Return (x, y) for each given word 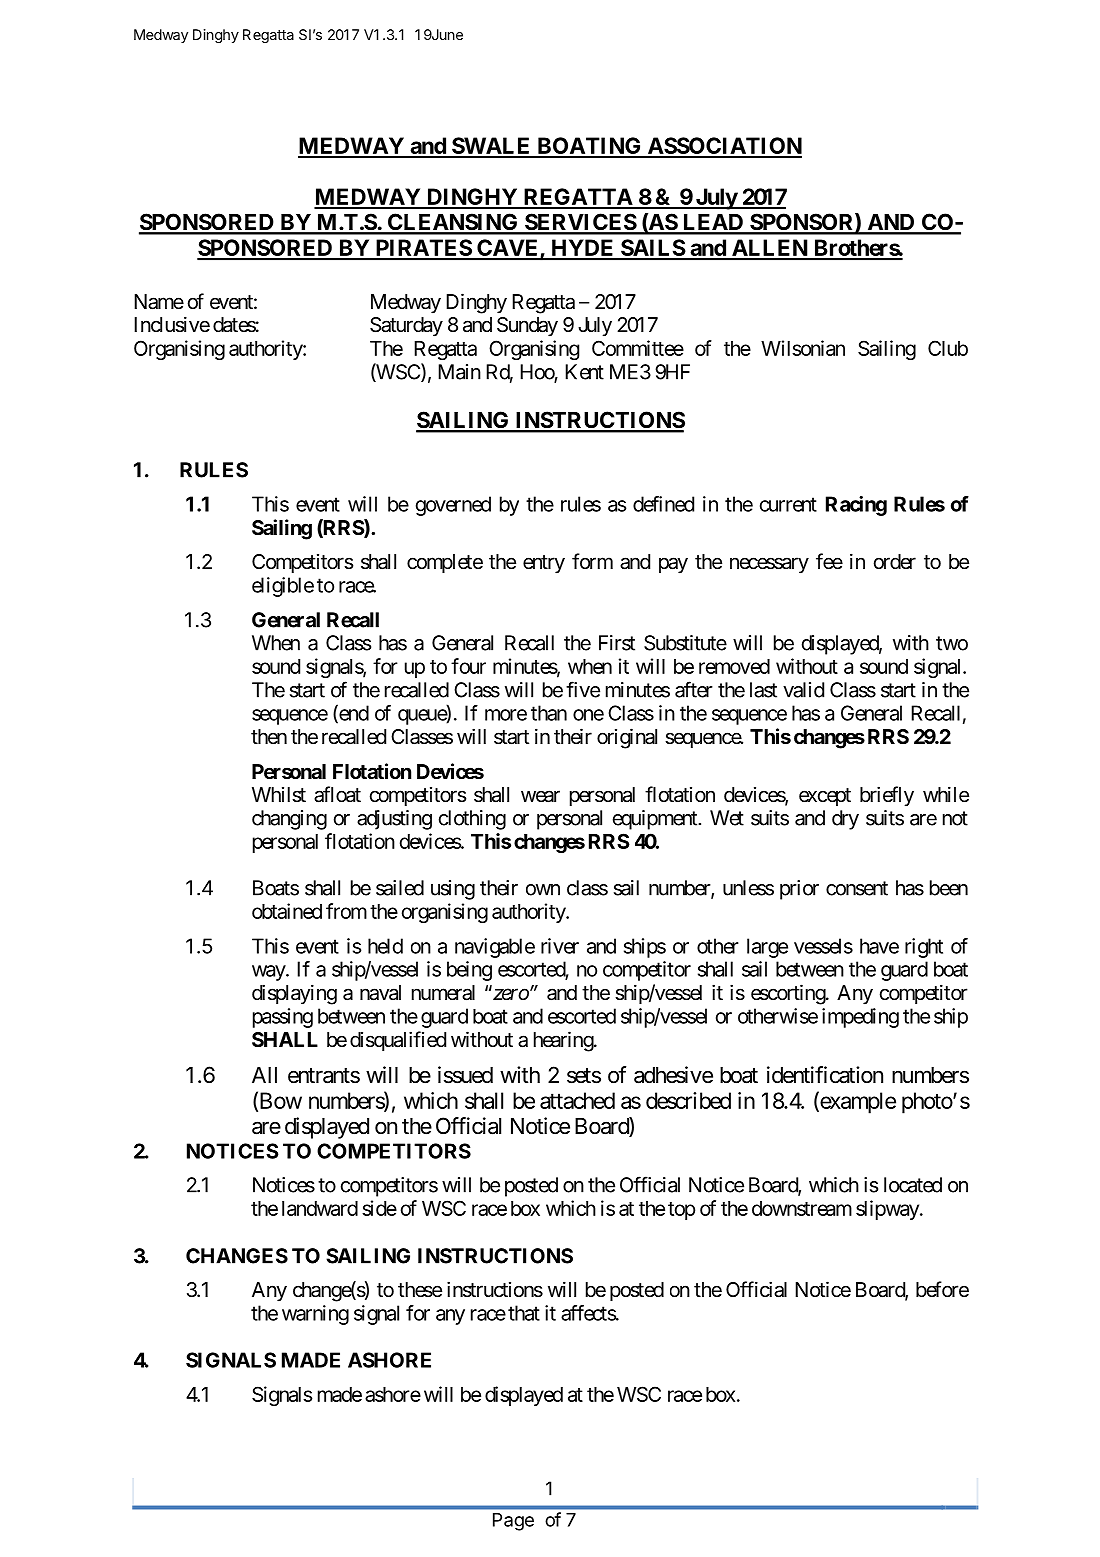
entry (544, 564)
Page (513, 1522)
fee (829, 561)
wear (540, 796)
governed (453, 506)
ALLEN (769, 249)
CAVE (508, 249)
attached (577, 1100)
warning (315, 1315)
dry (845, 820)
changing (289, 820)
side (379, 1208)
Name (159, 302)
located (913, 1185)
